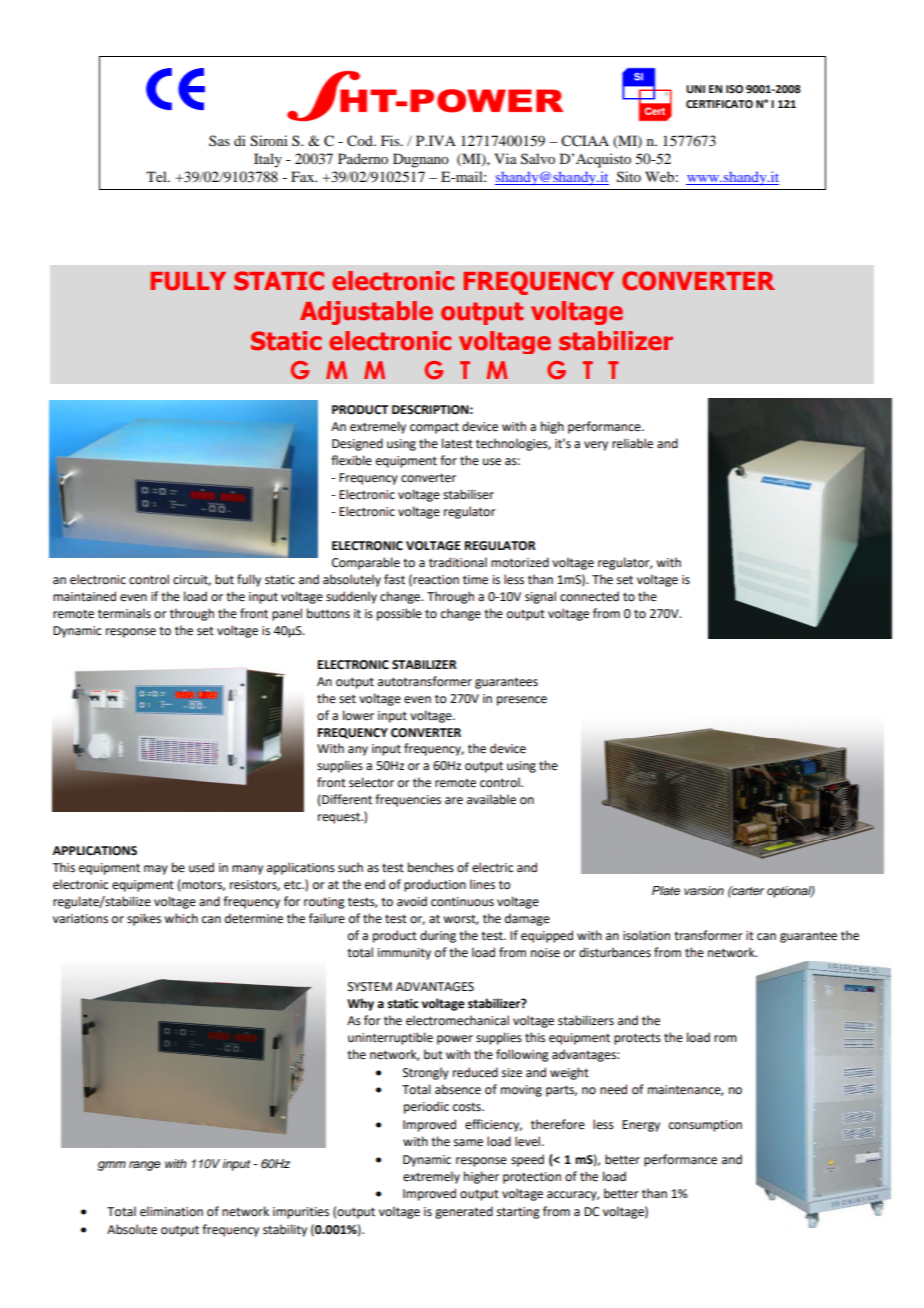 The height and width of the image is (1308, 924). I want to click on flexible, so click(351, 460).
